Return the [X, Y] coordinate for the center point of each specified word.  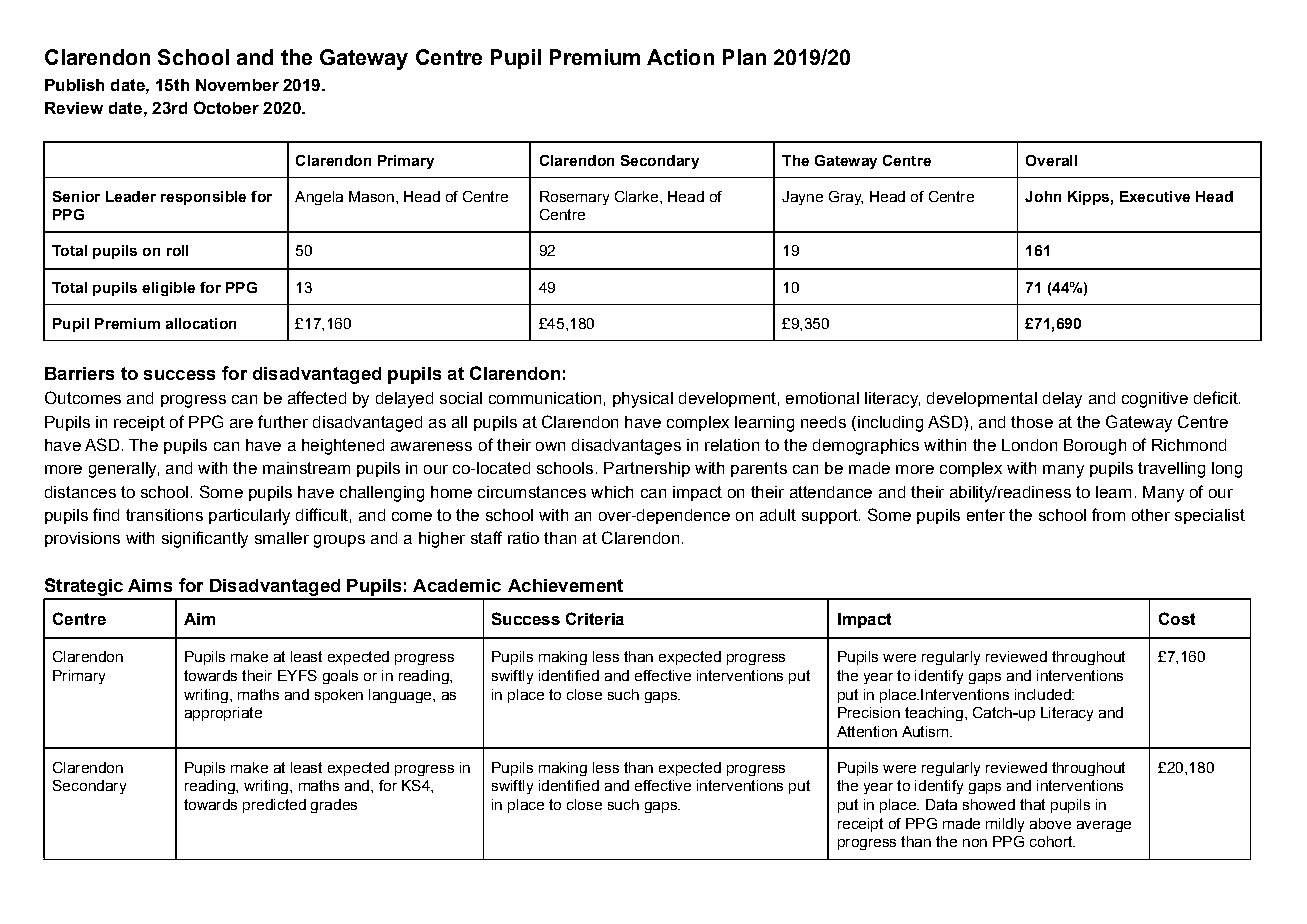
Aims [150, 585]
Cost [1177, 618]
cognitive [1155, 400]
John [1043, 196]
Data [941, 804]
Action [680, 57]
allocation [201, 323]
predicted [274, 806]
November [237, 85]
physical [643, 400]
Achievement [565, 585]
